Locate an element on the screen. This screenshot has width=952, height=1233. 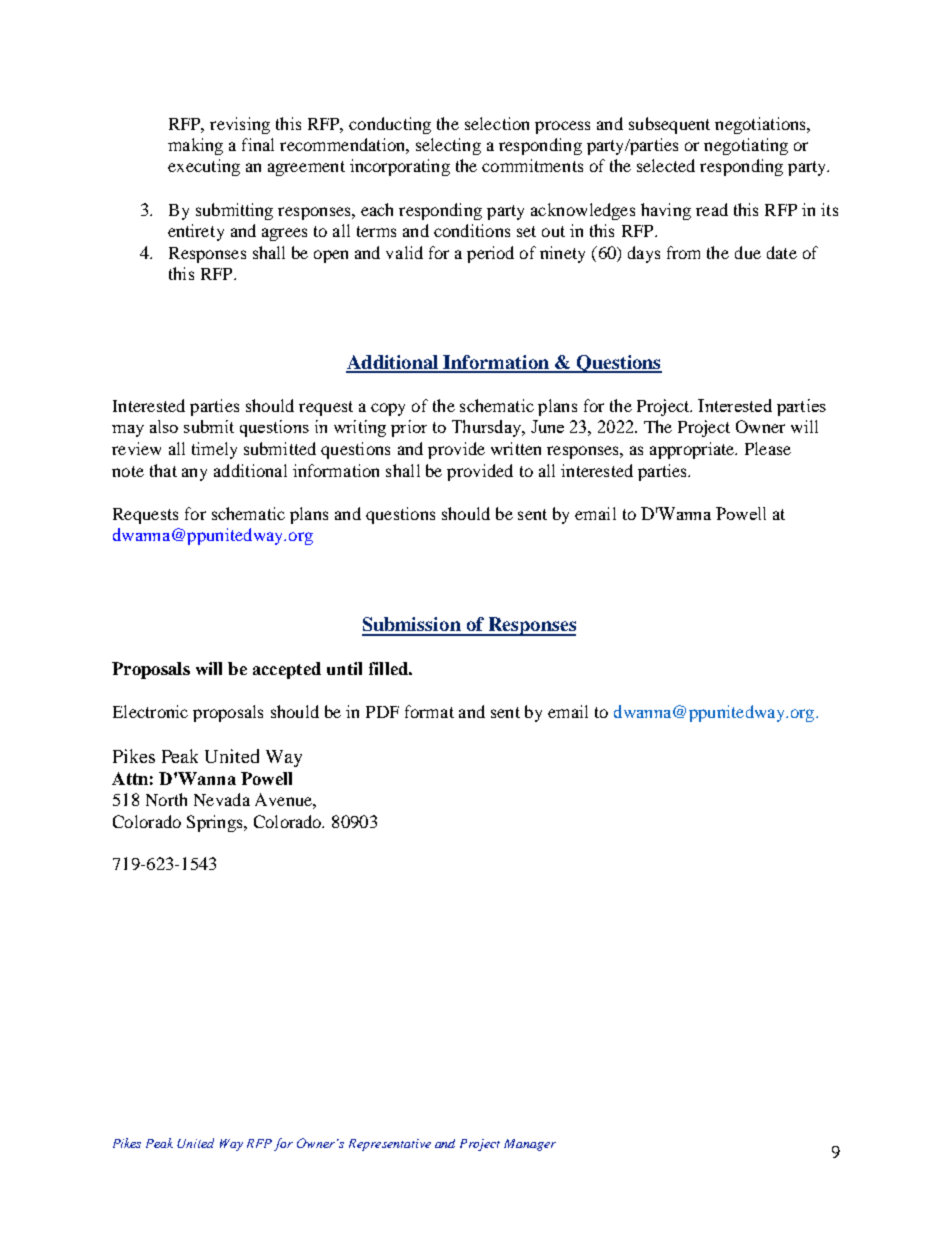
Thursday is located at coordinates (488, 428).
